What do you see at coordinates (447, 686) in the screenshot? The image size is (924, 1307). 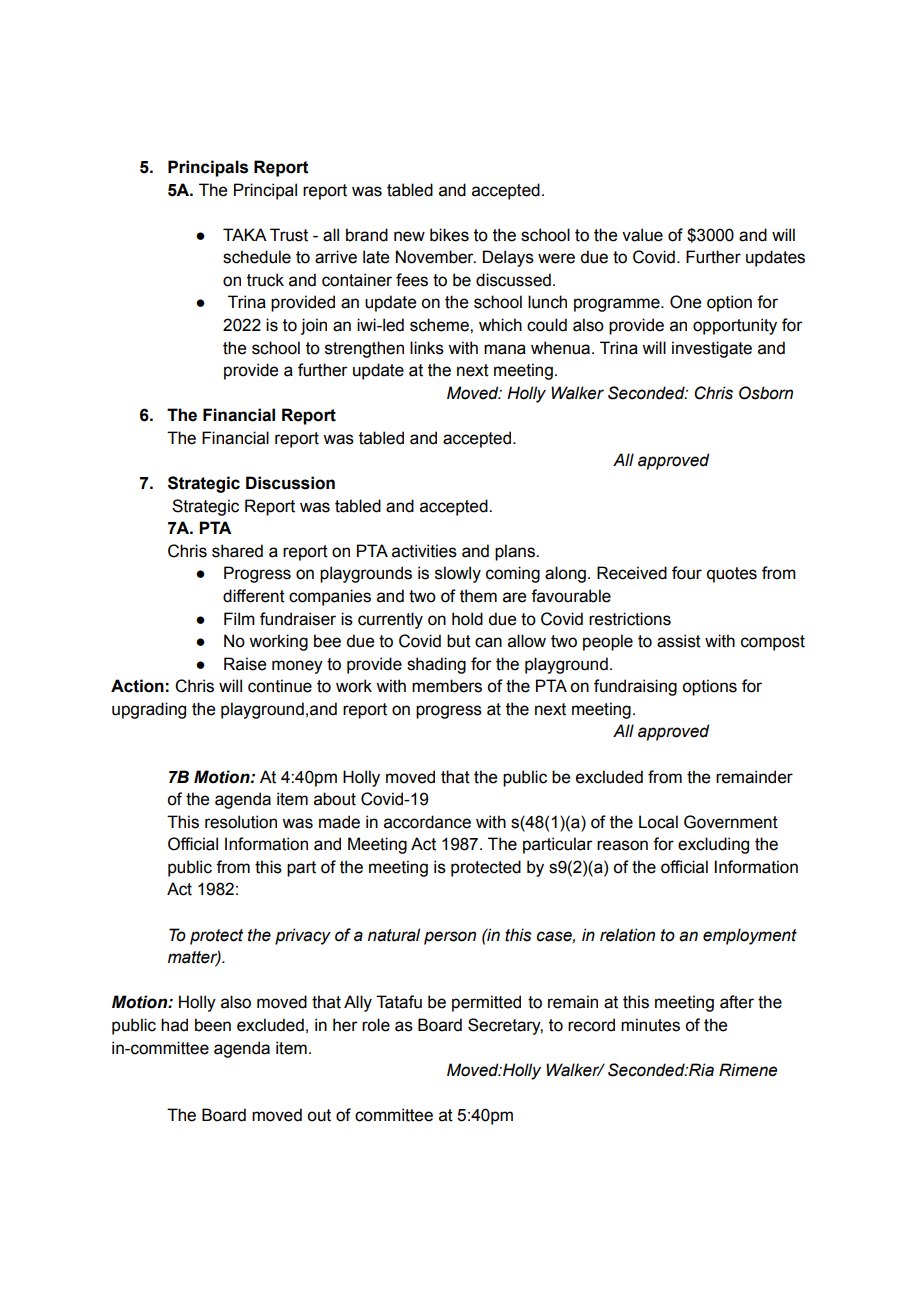 I see `members` at bounding box center [447, 686].
